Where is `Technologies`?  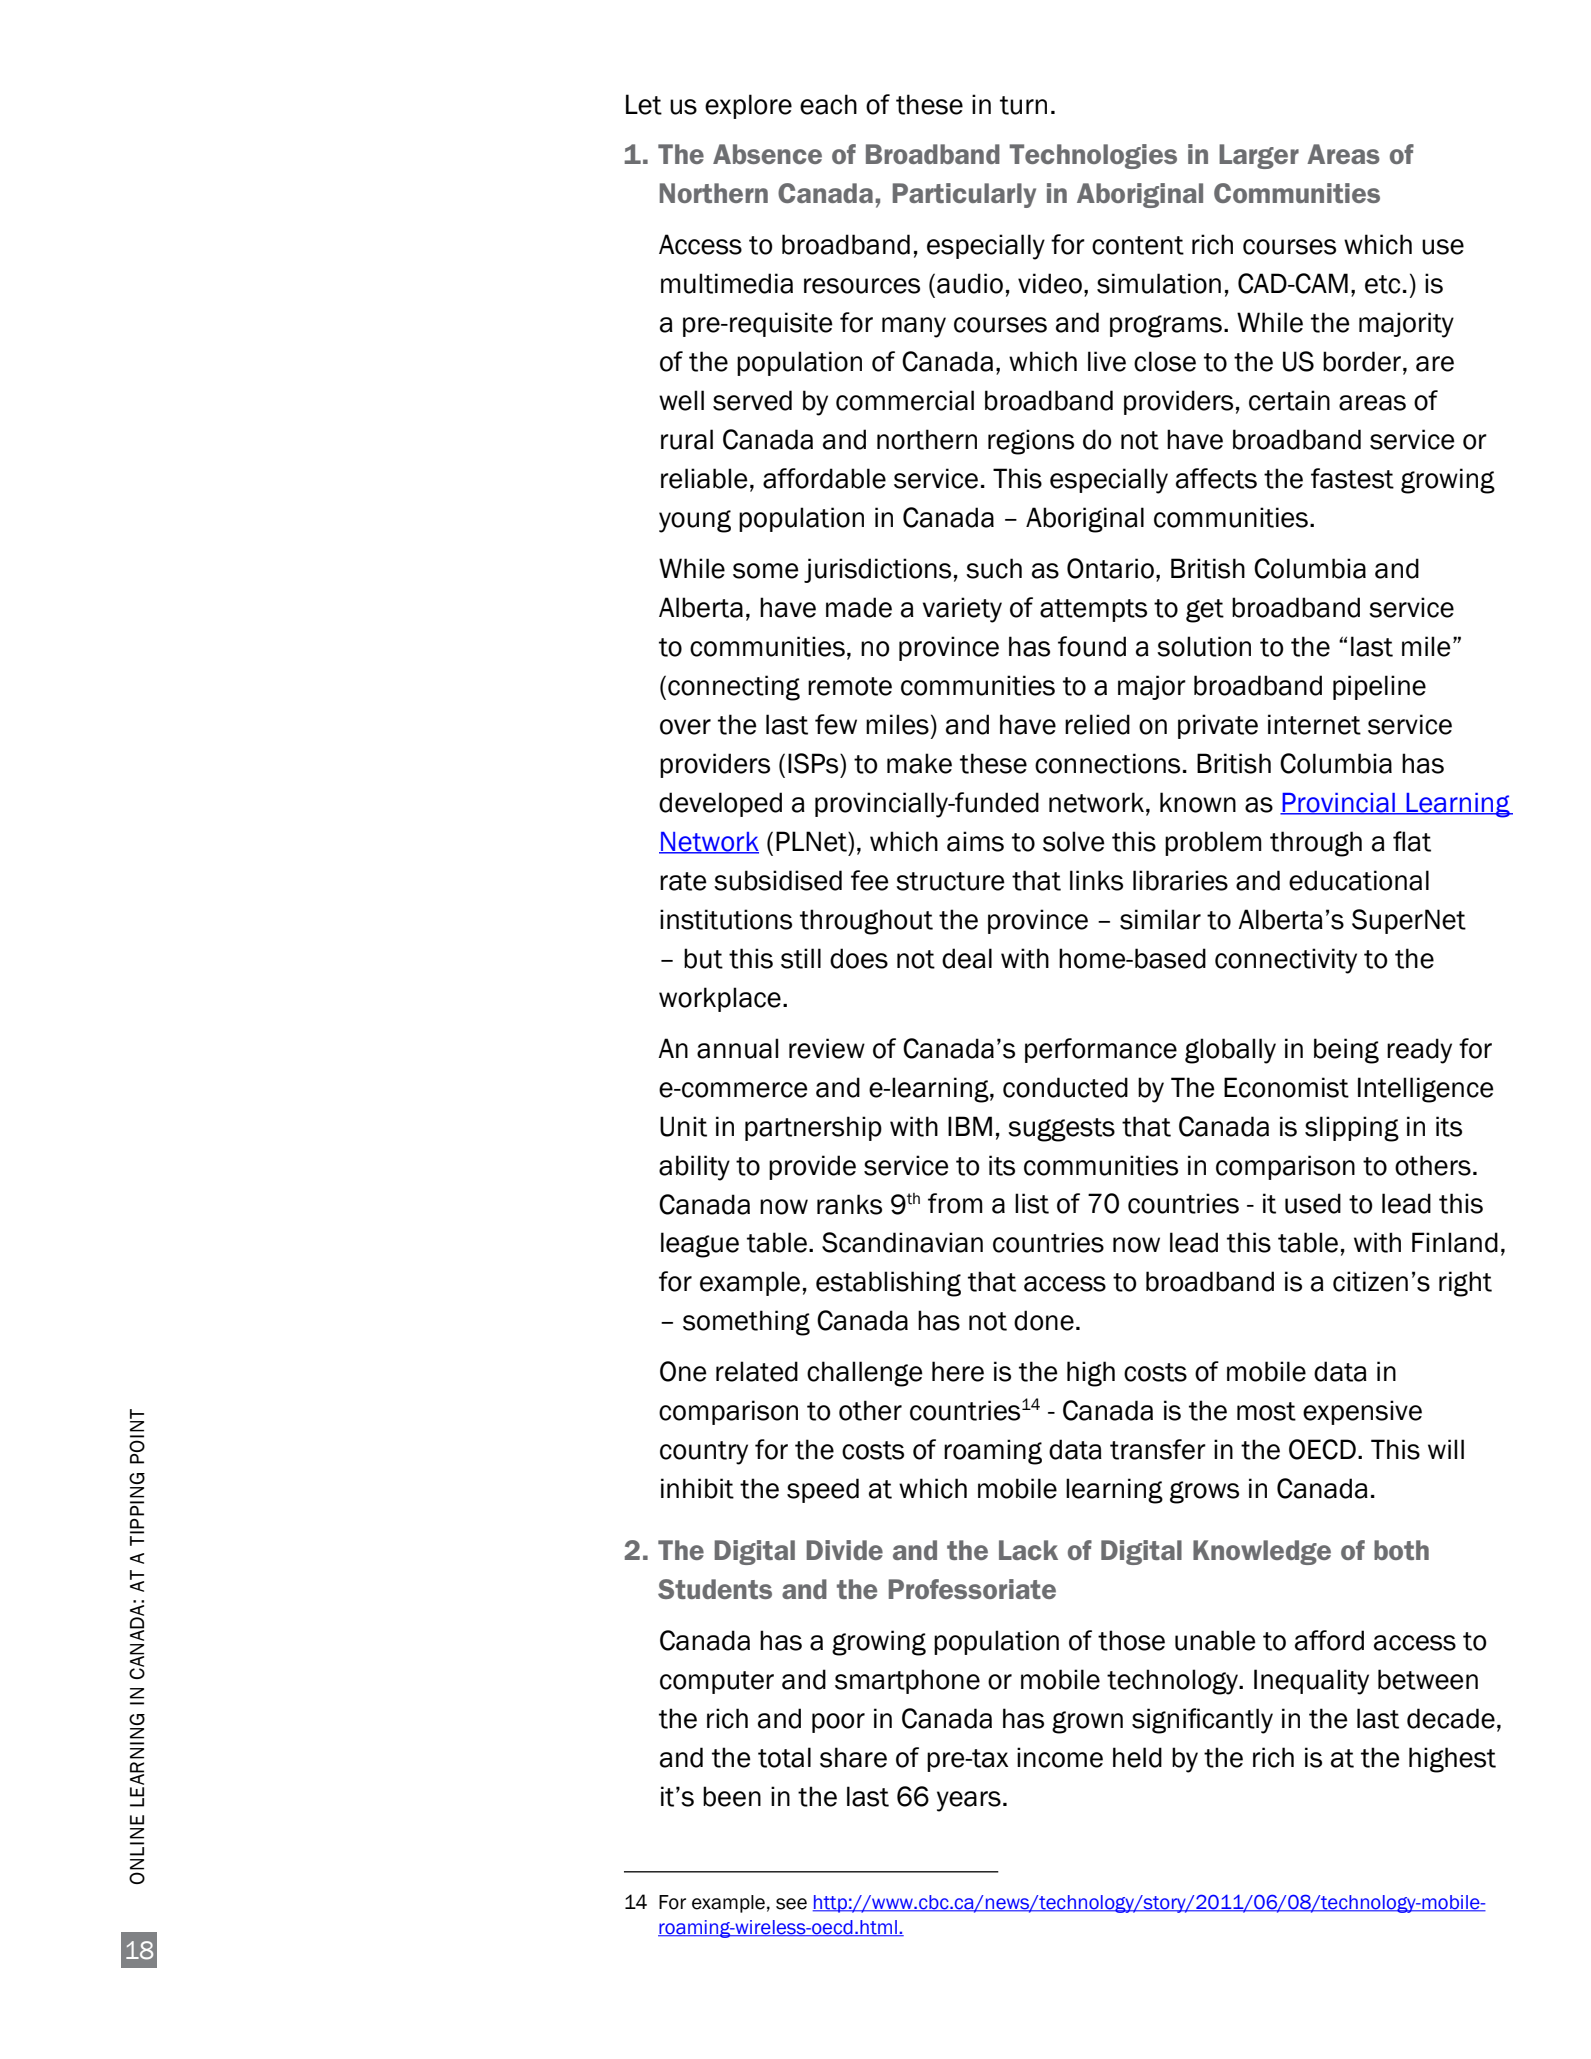
Technologies is located at coordinates (1093, 156).
